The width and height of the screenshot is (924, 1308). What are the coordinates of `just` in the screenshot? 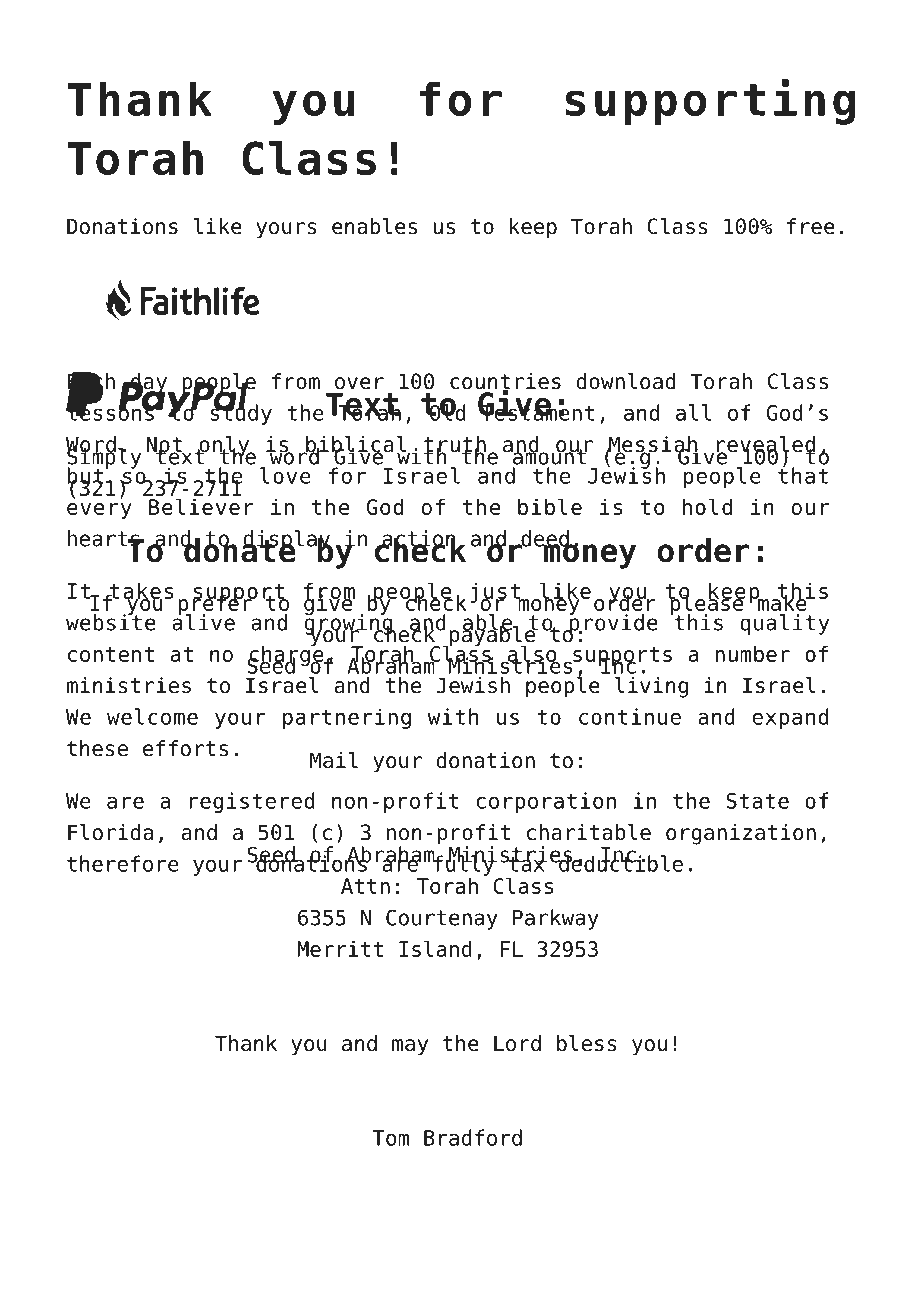 It's located at (496, 594).
